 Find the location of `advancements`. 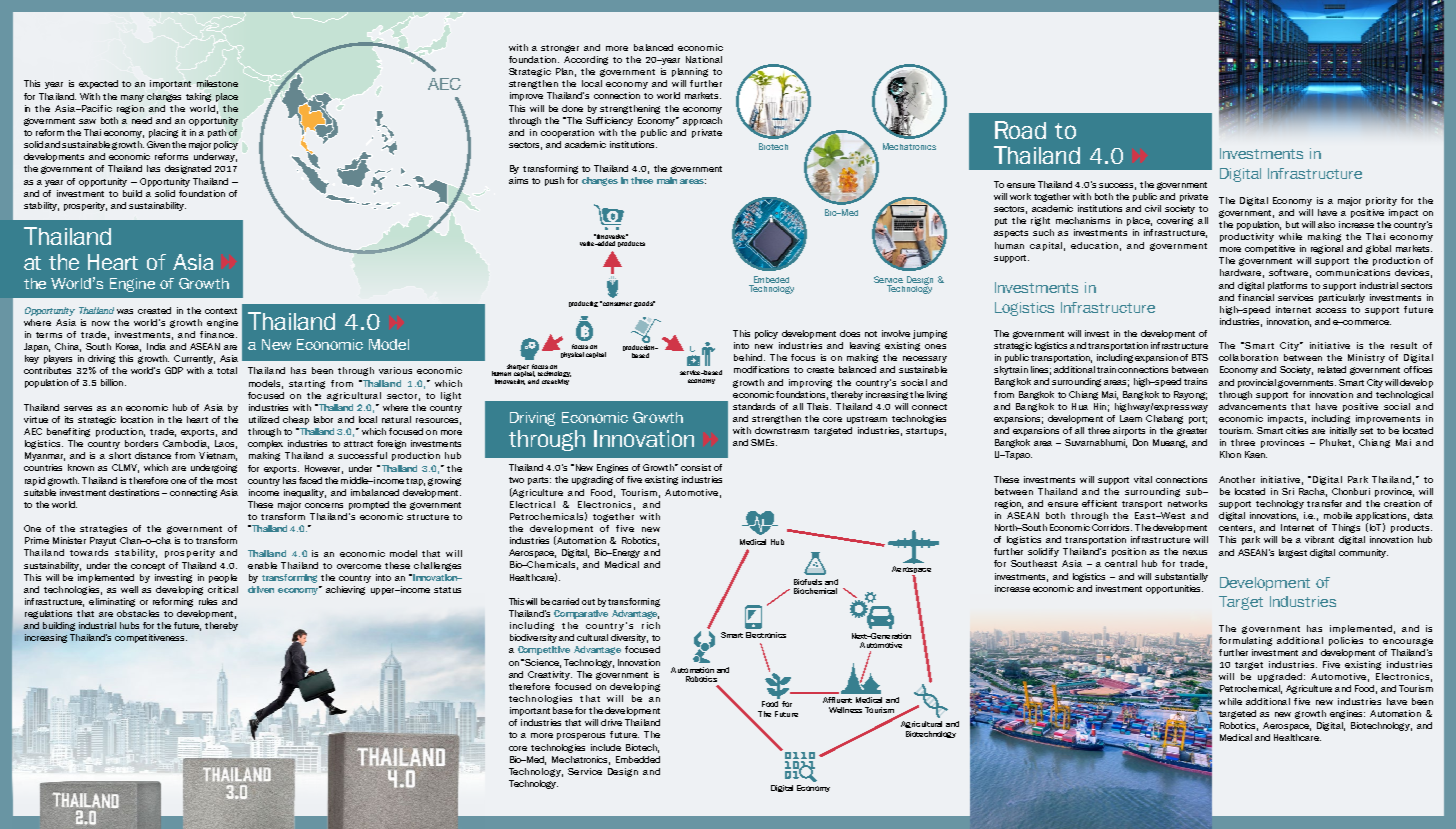

advancements is located at coordinates (1252, 406).
